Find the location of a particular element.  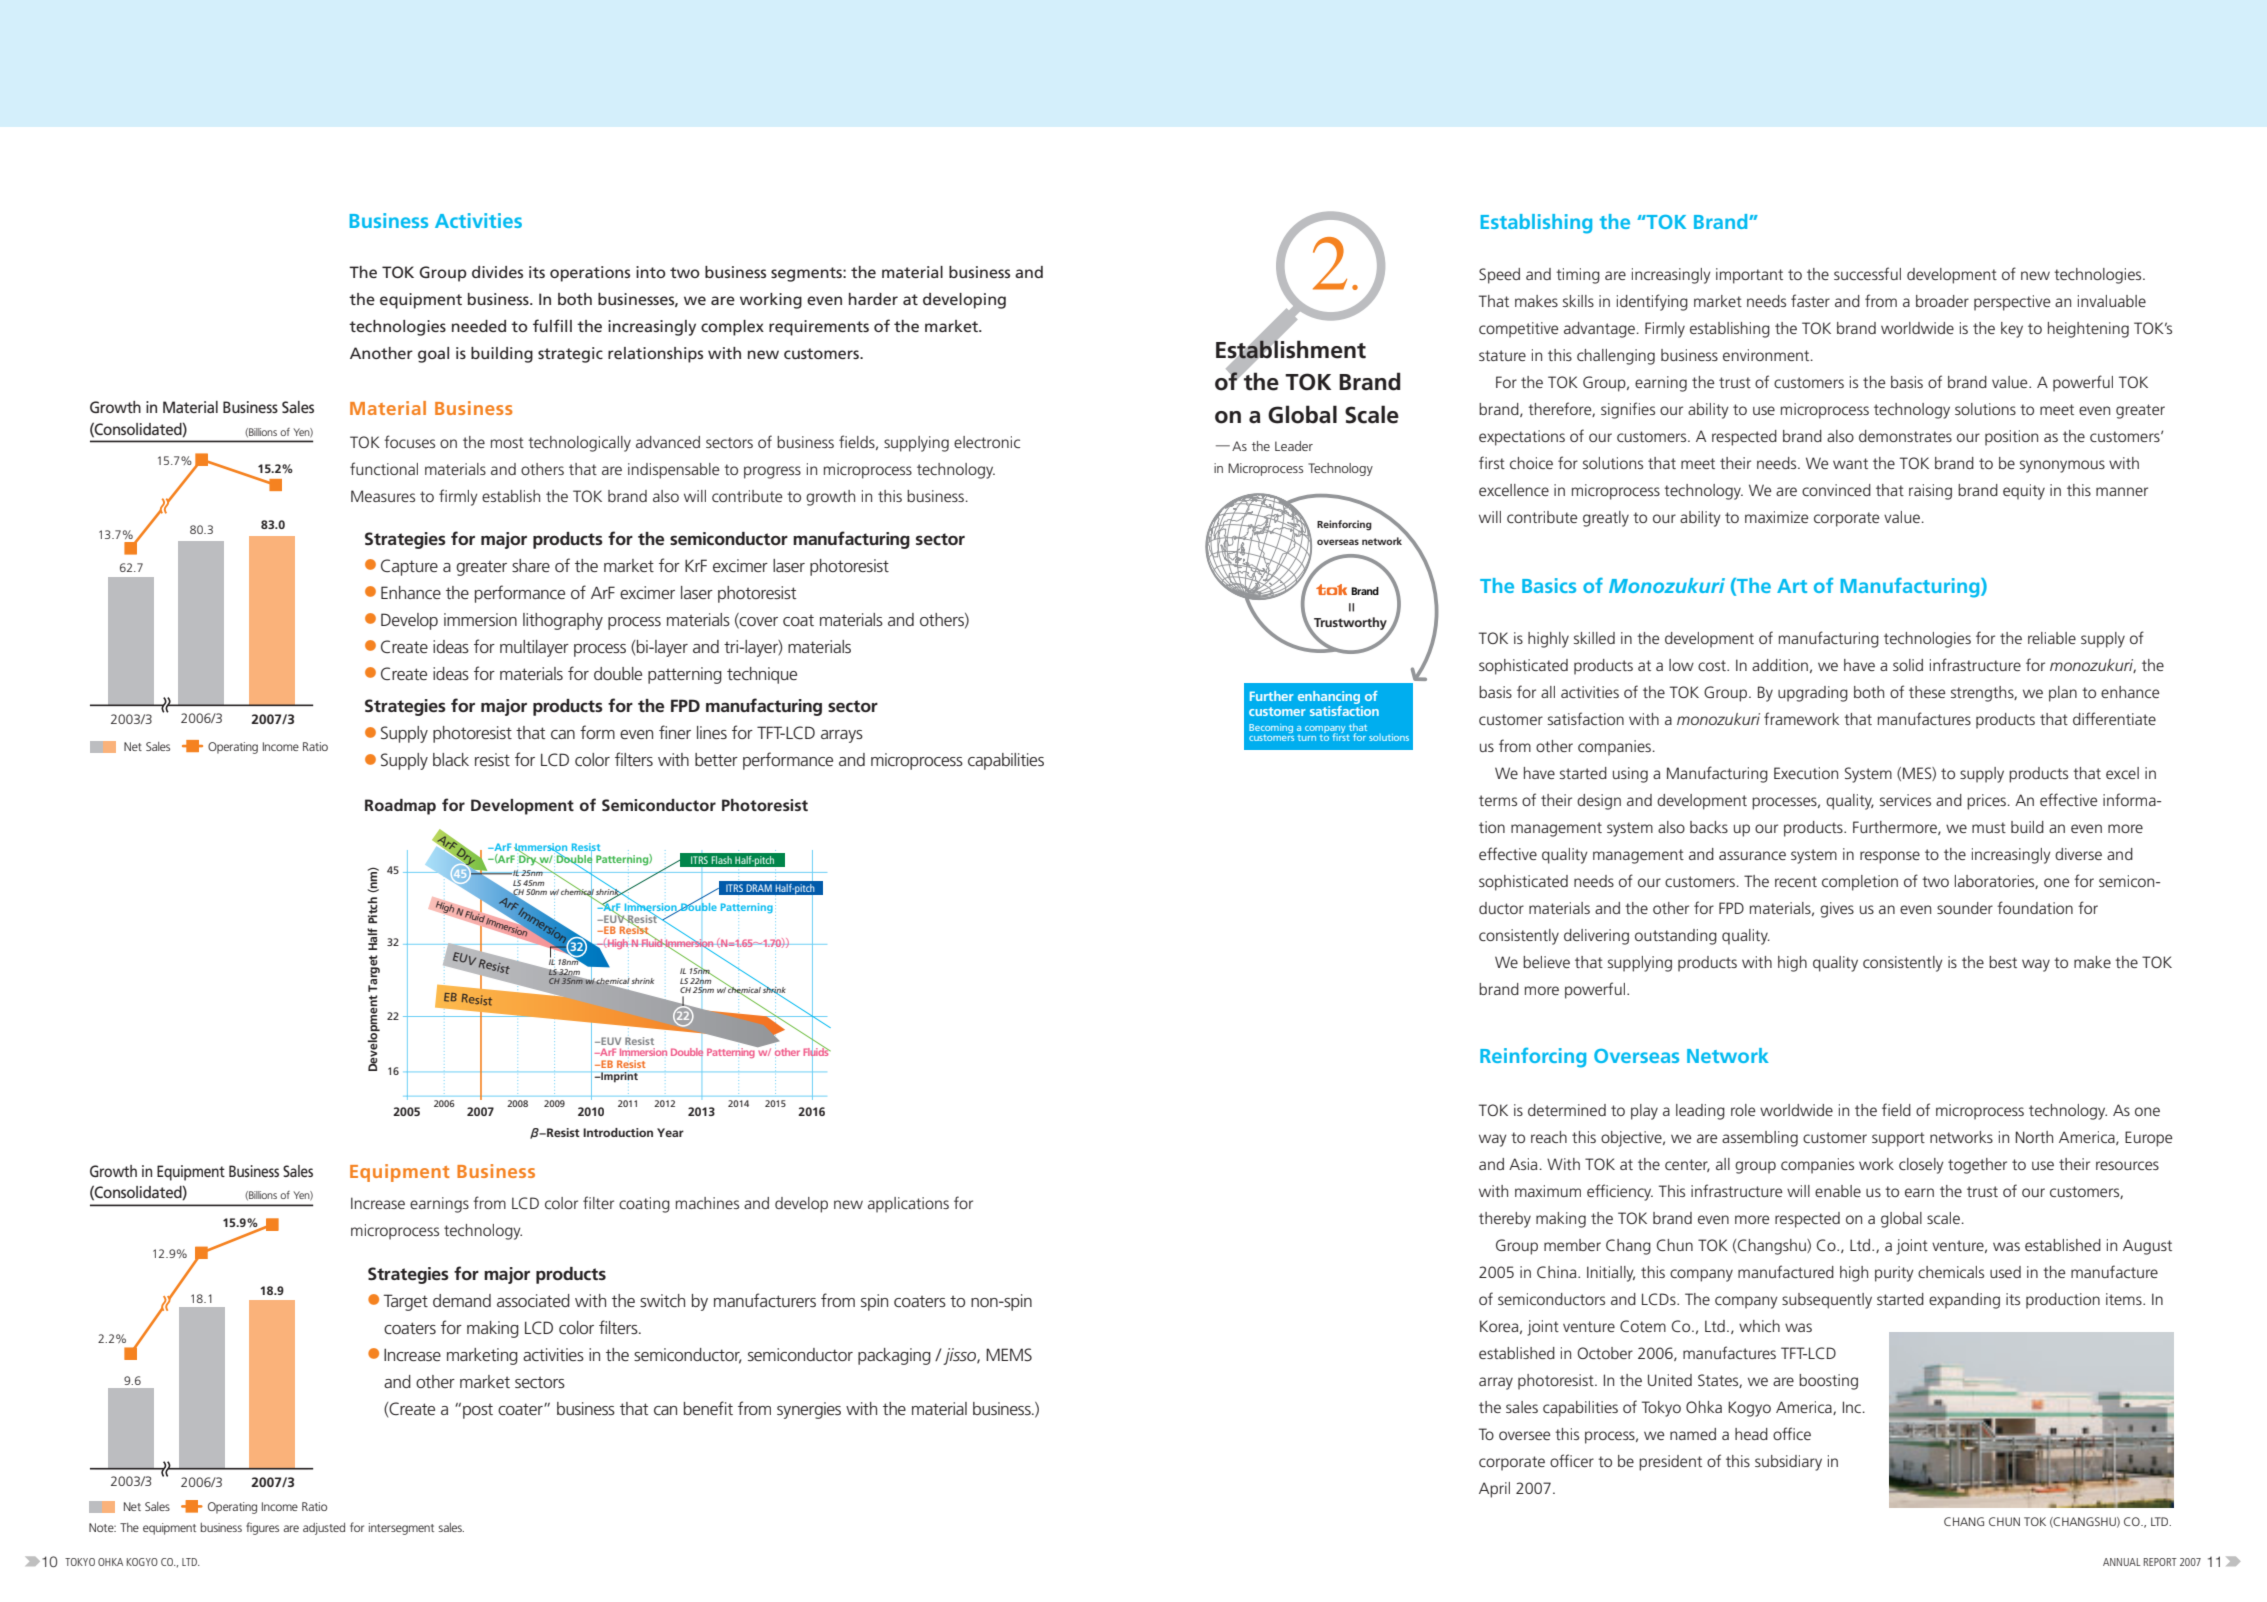

black is located at coordinates (451, 759).
